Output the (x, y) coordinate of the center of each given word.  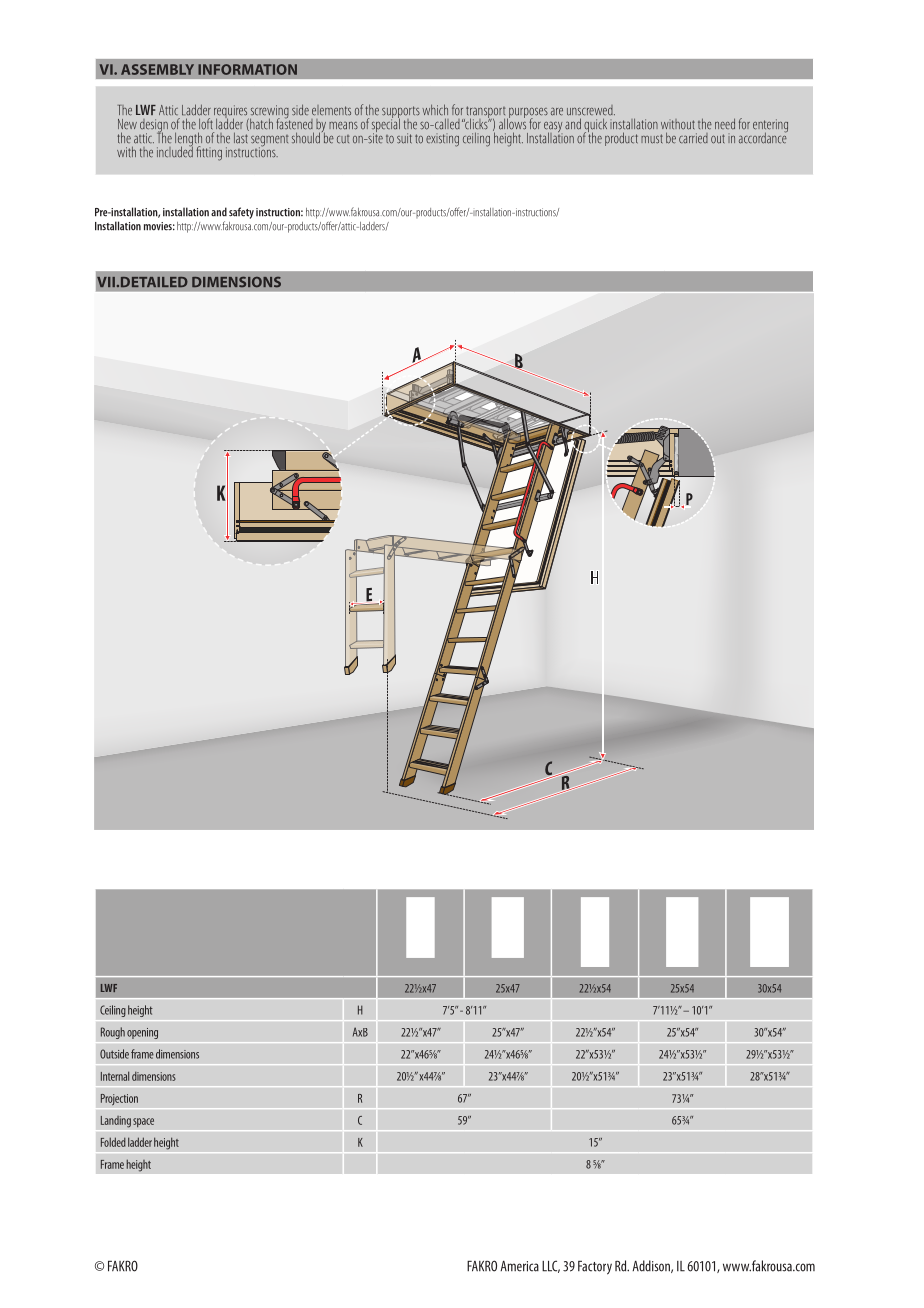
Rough (113, 1033)
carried (693, 138)
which (435, 109)
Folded (113, 1142)
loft (206, 124)
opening (142, 1033)
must (652, 139)
